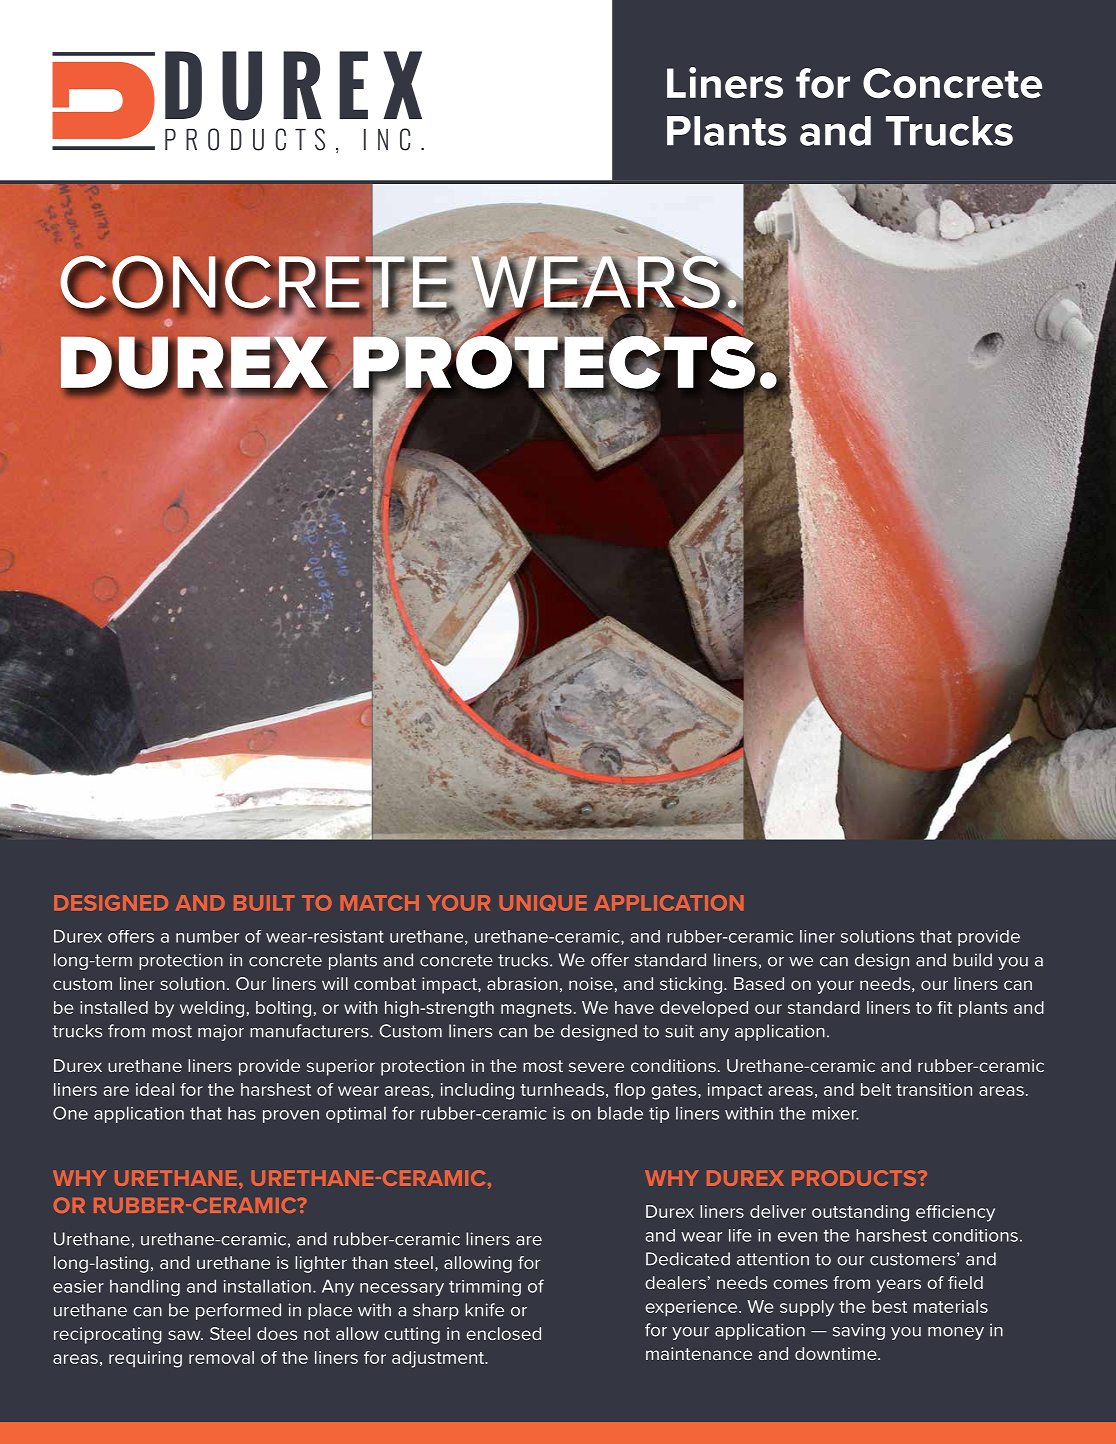 The image size is (1116, 1444). Describe the element at coordinates (972, 960) in the page. I see `build` at that location.
